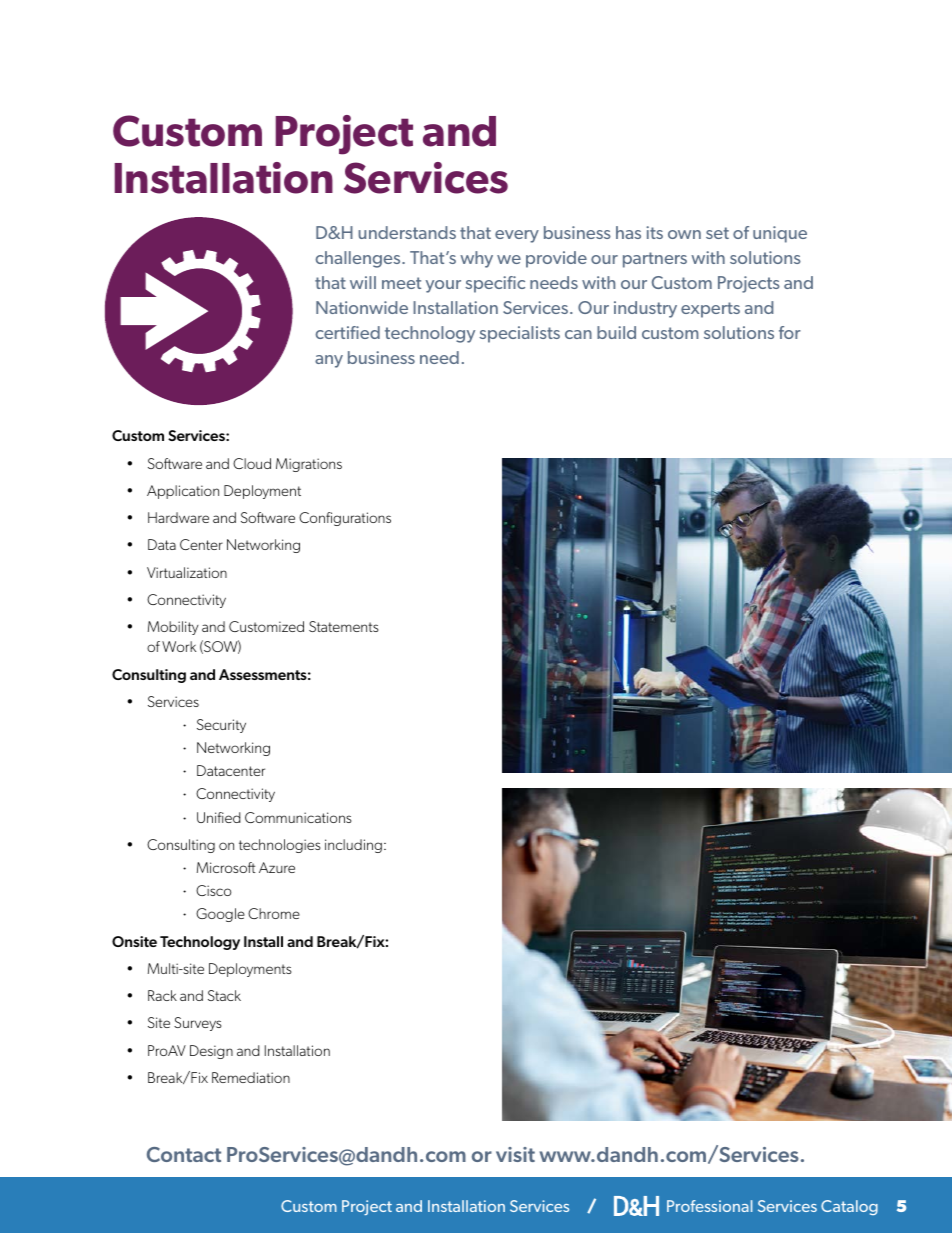  I want to click on Contact, so click(184, 1154).
